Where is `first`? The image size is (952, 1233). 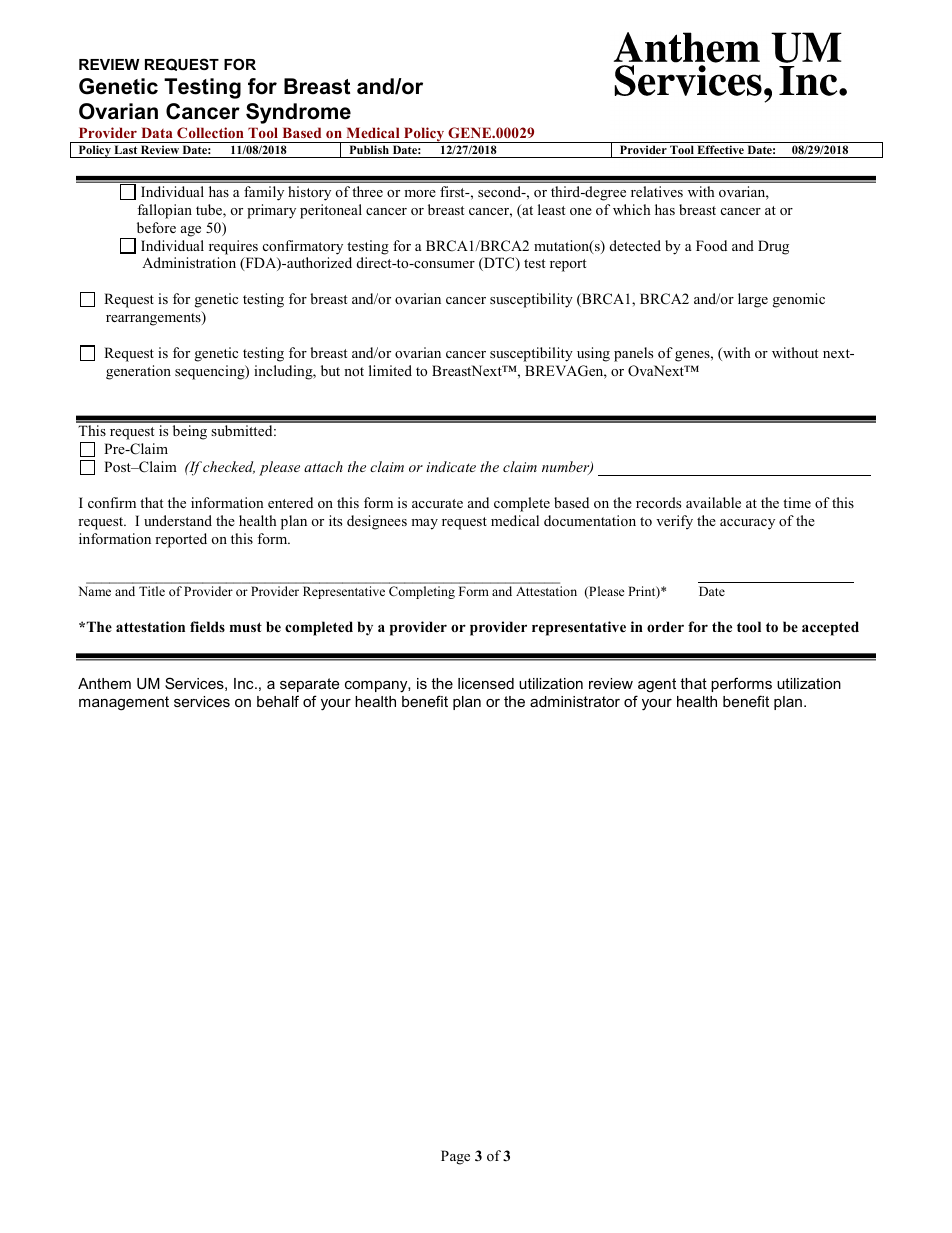 first is located at coordinates (453, 191).
